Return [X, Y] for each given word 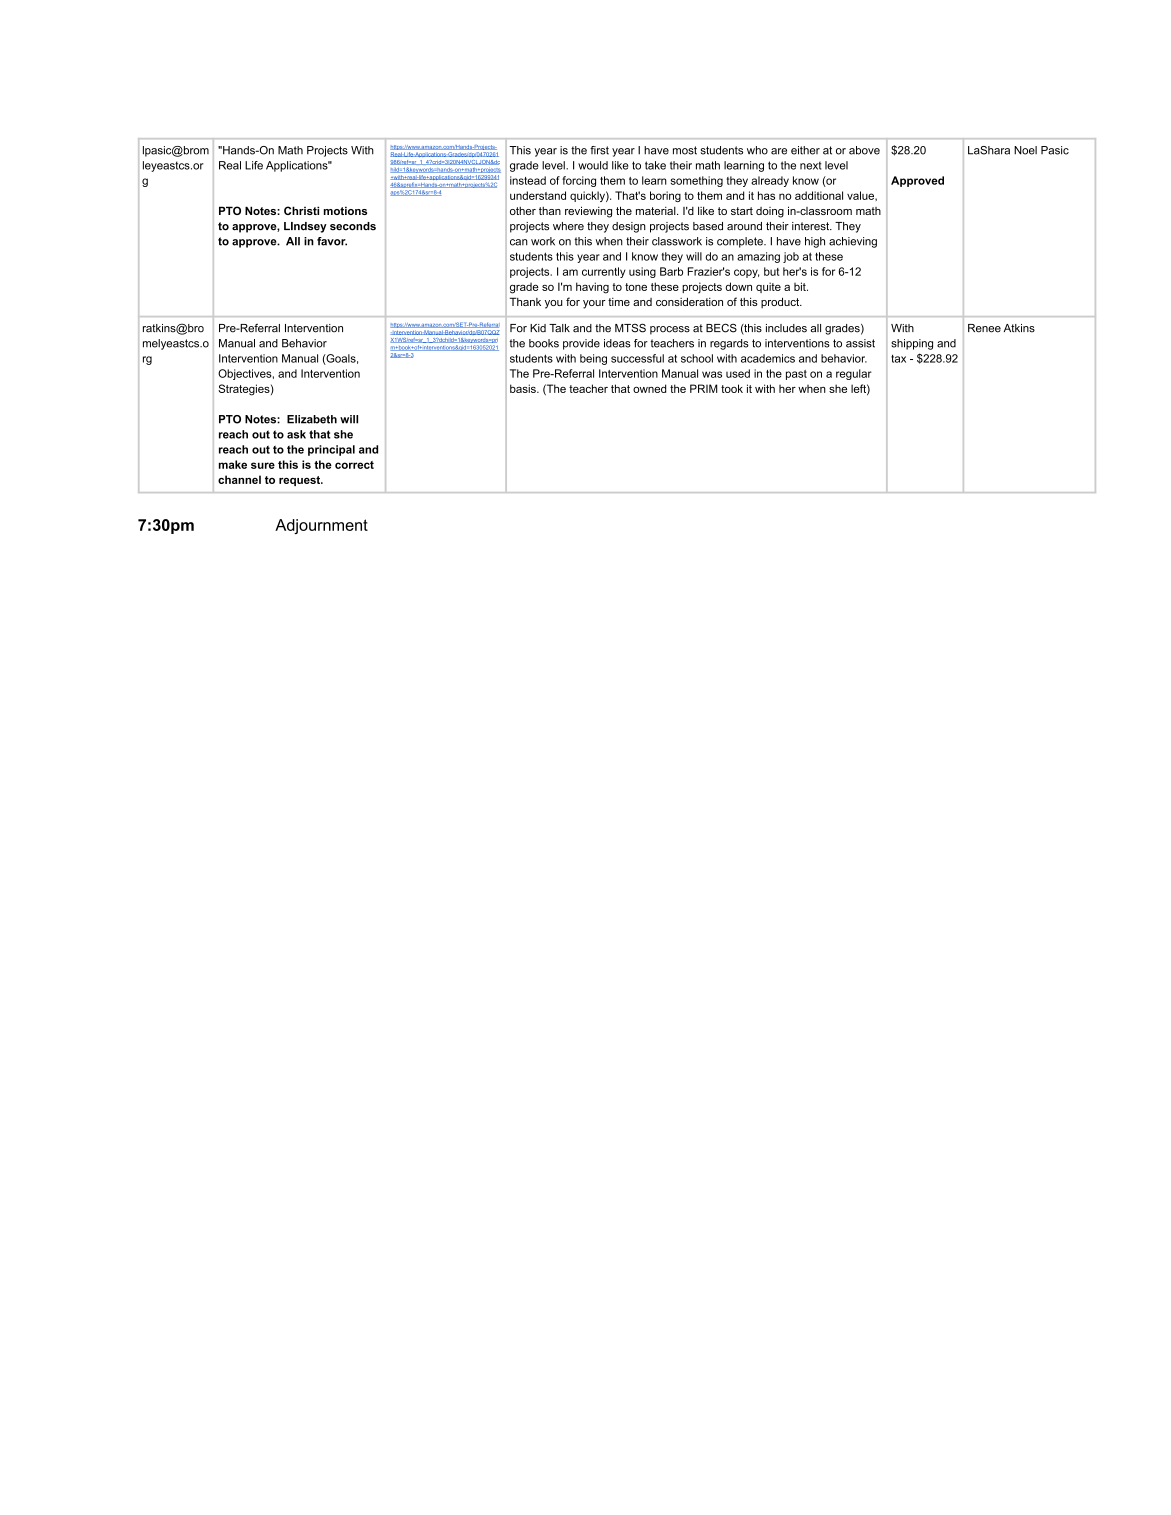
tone [636, 287]
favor [332, 241]
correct [354, 465]
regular [854, 374]
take [655, 165]
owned [649, 388]
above [864, 150]
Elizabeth [312, 419]
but [772, 271]
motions [345, 210]
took [732, 388]
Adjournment [321, 526]
